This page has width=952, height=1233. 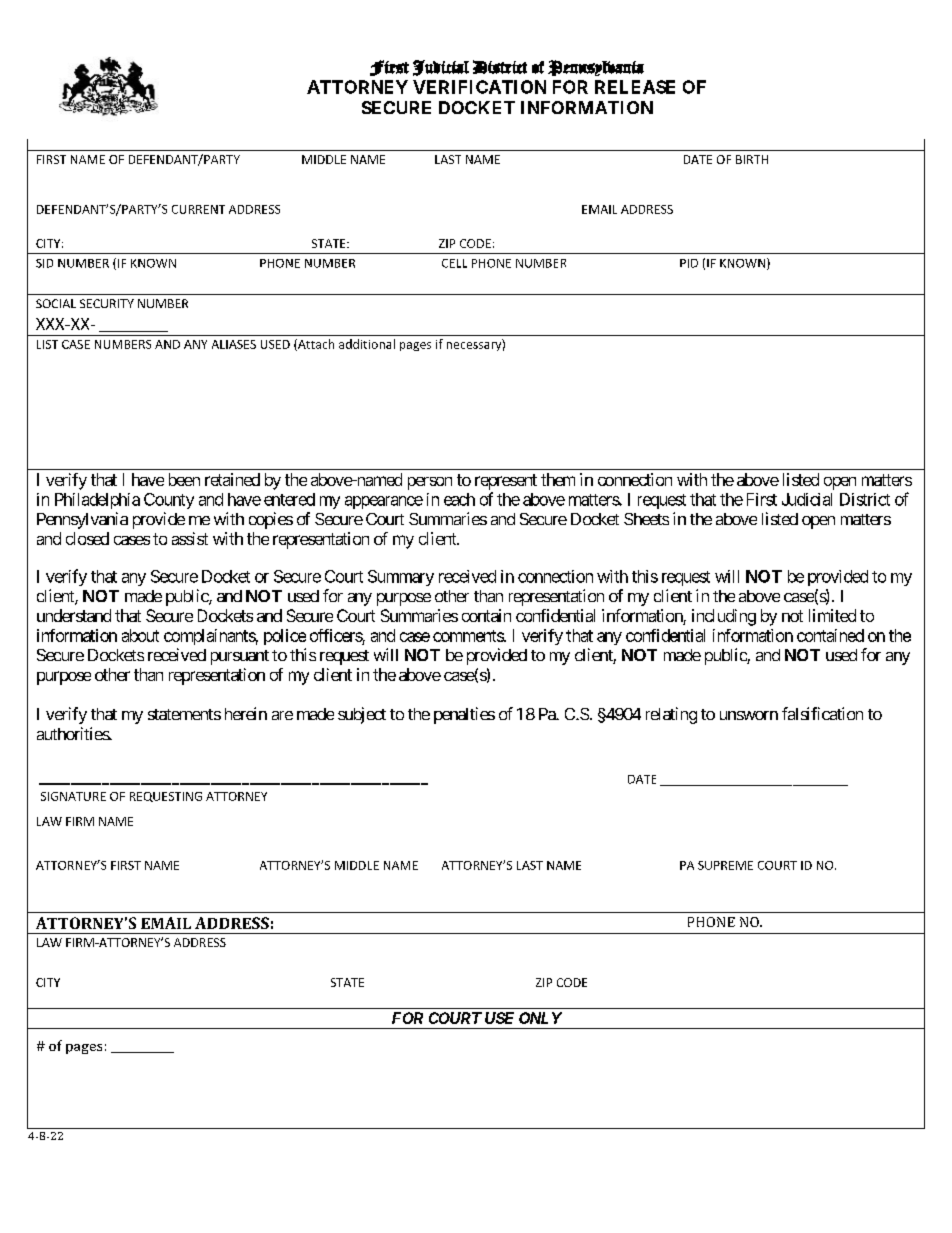 I want to click on SUPREME, so click(x=725, y=865).
